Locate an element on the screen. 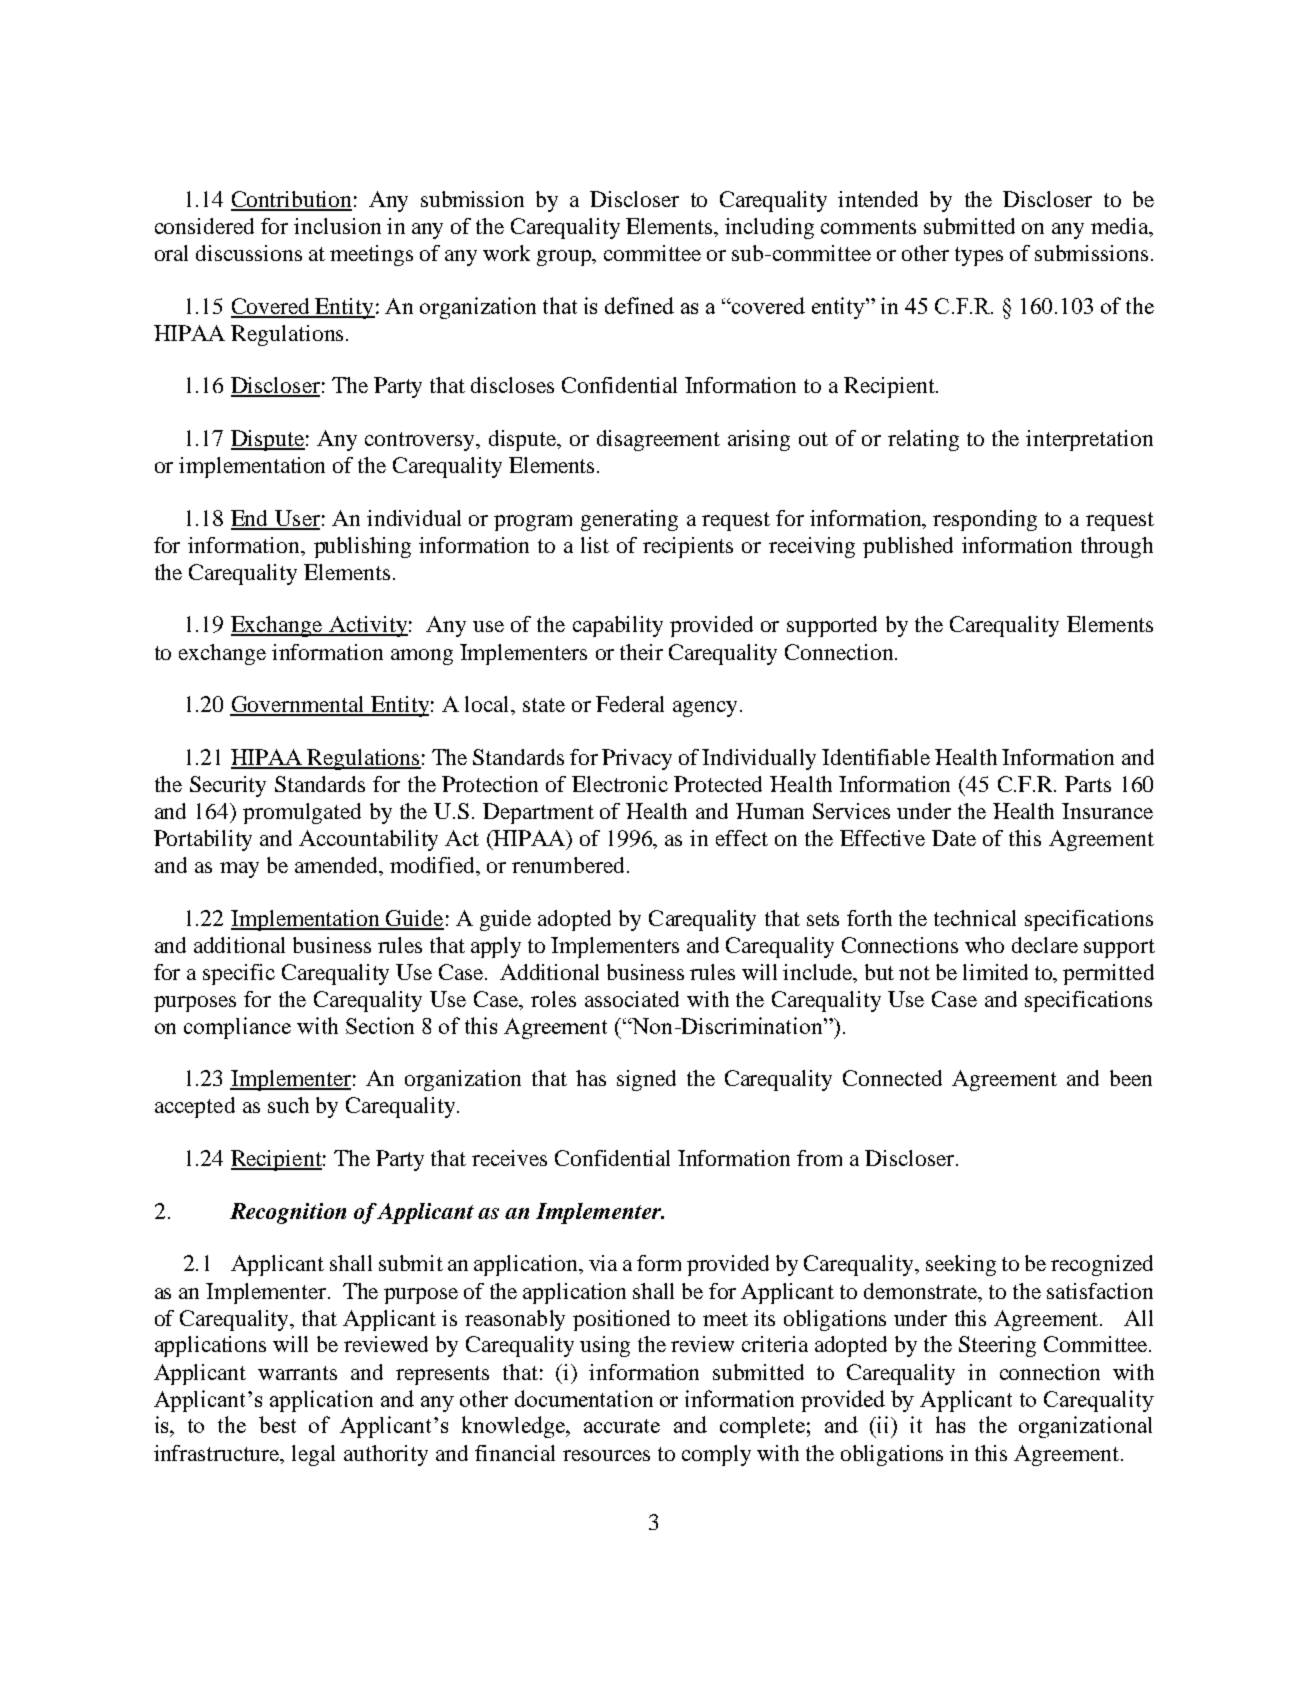  responding is located at coordinates (985, 520).
